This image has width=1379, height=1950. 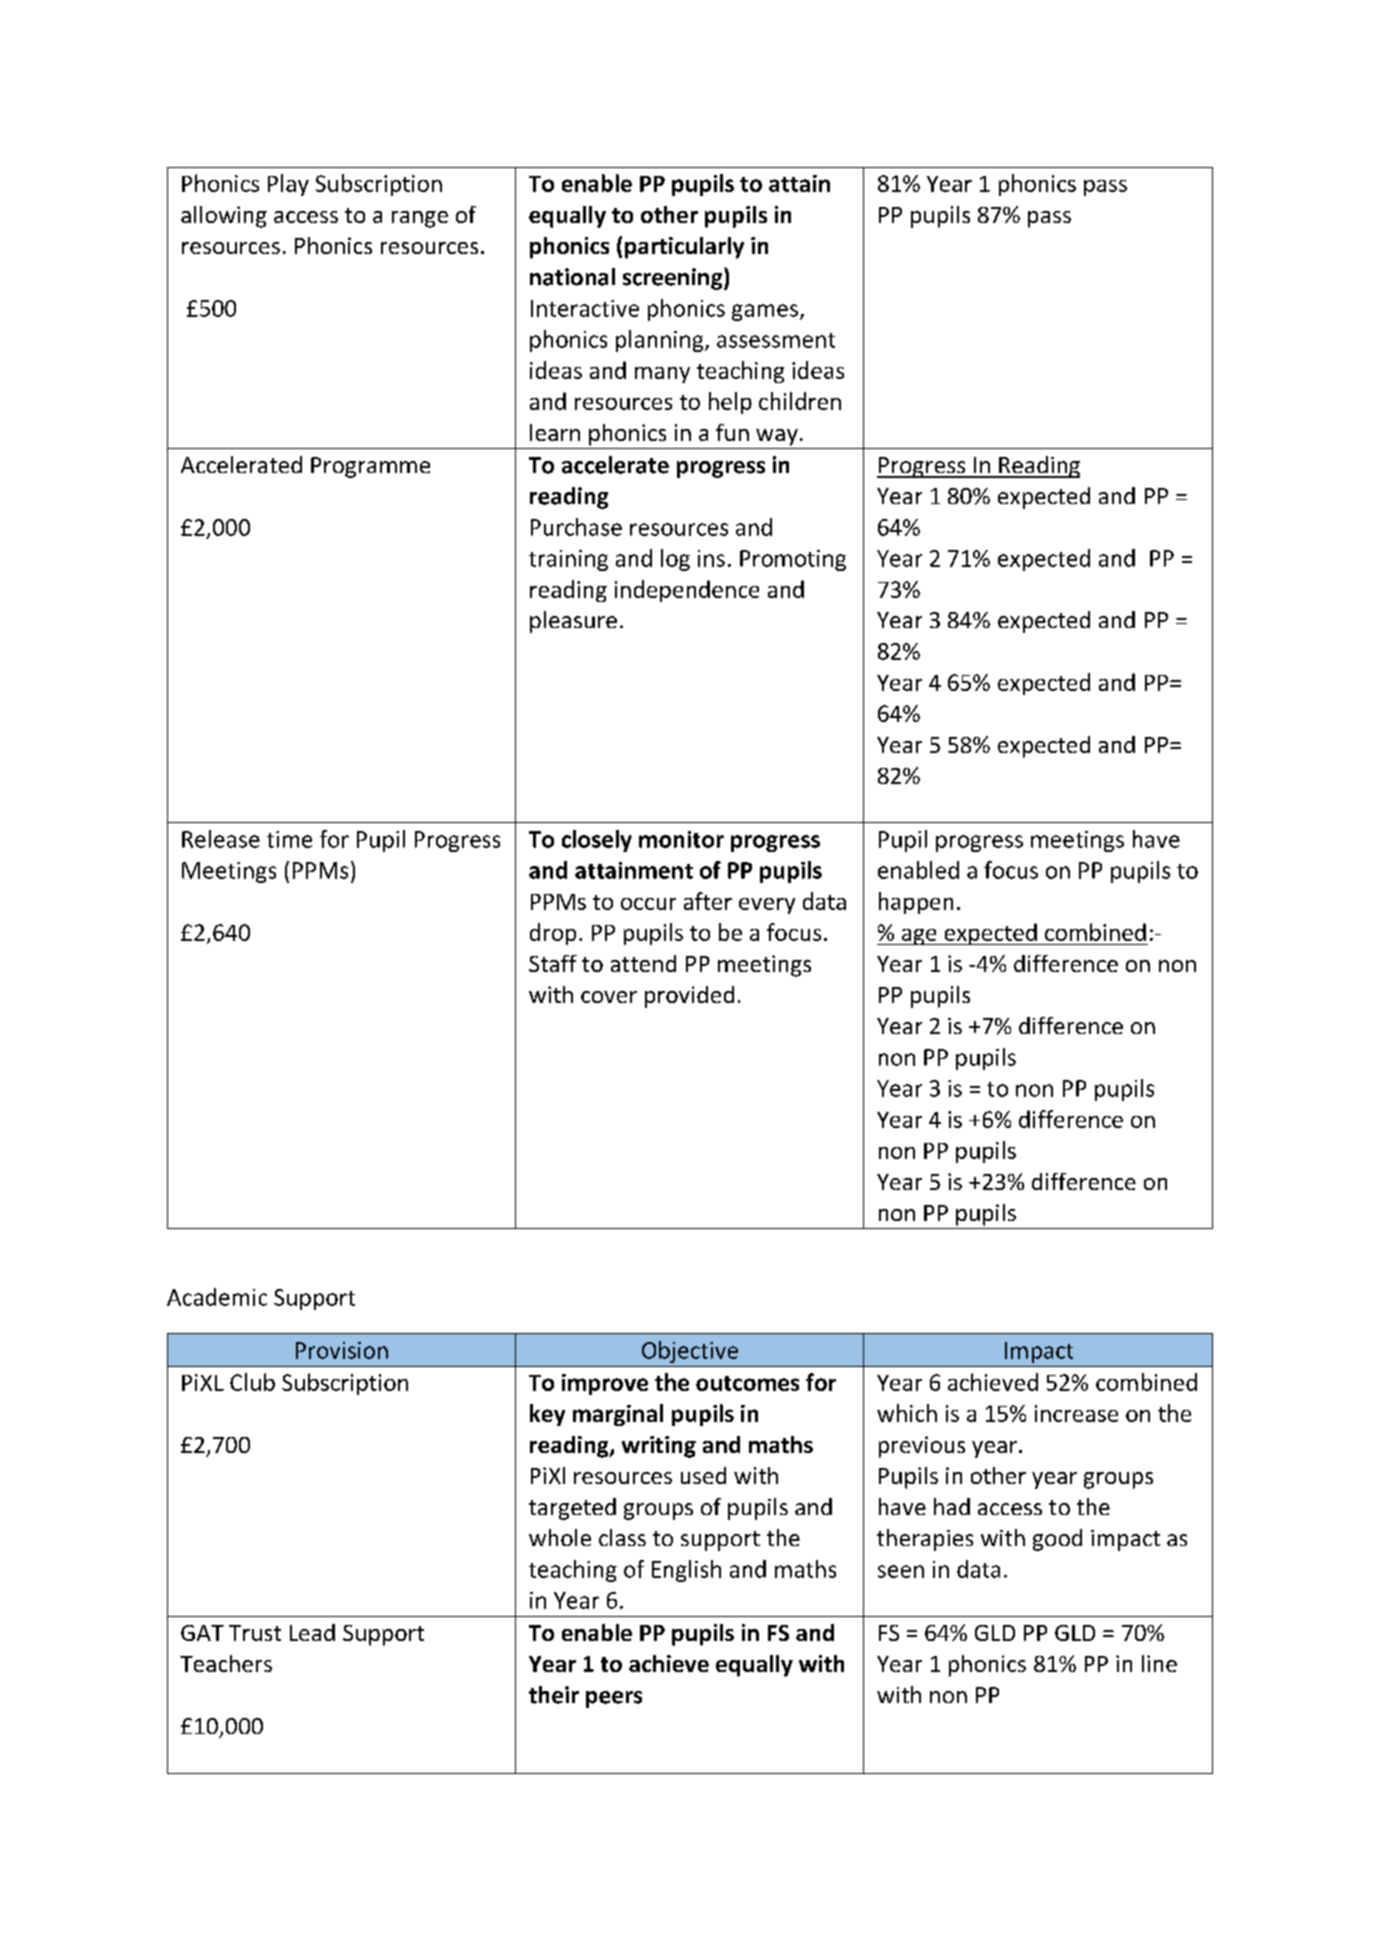 What do you see at coordinates (1159, 1663) in the image?
I see `line` at bounding box center [1159, 1663].
